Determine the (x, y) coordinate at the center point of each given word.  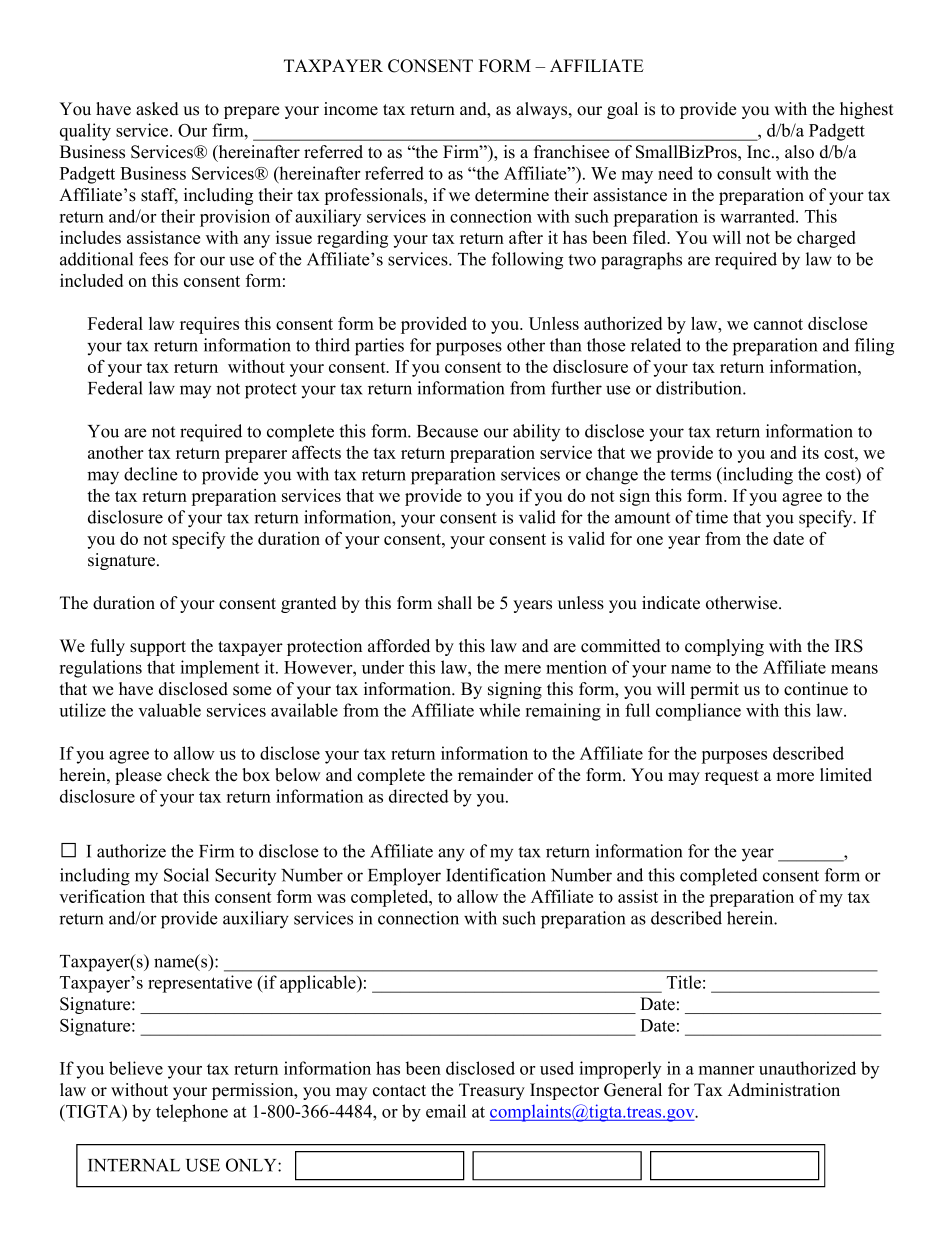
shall (455, 603)
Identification (496, 875)
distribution (700, 388)
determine (512, 195)
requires (209, 325)
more (795, 777)
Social (186, 875)
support (158, 648)
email (446, 1111)
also (799, 152)
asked (157, 109)
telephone (192, 1113)
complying (724, 647)
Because (447, 431)
